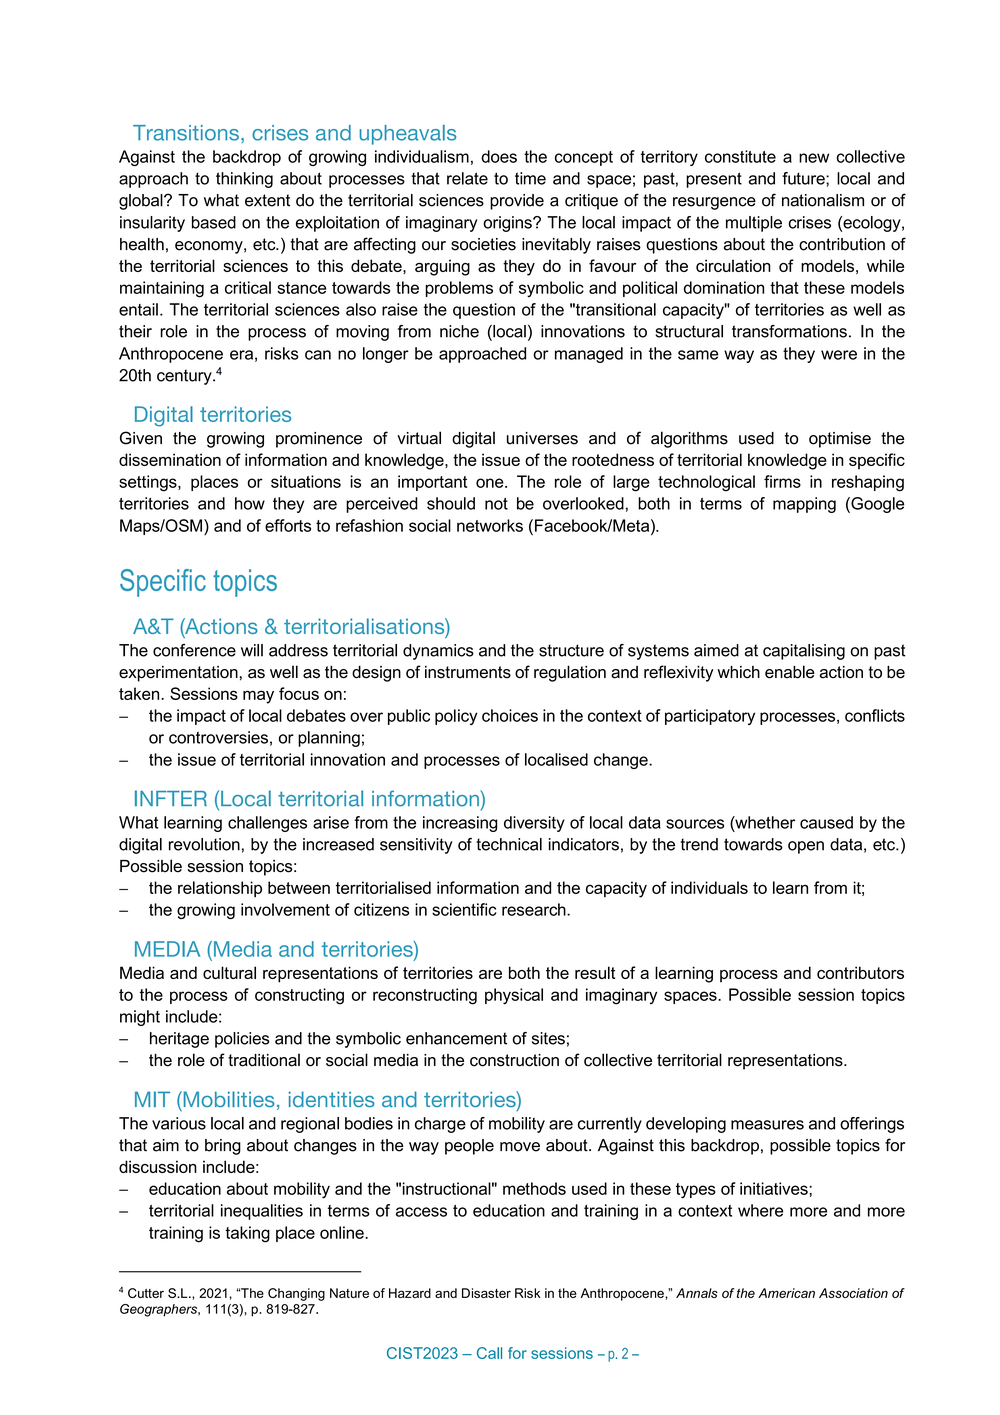 The width and height of the document is (1000, 1415). Describe the element at coordinates (786, 1293) in the document. I see `American` at that location.
